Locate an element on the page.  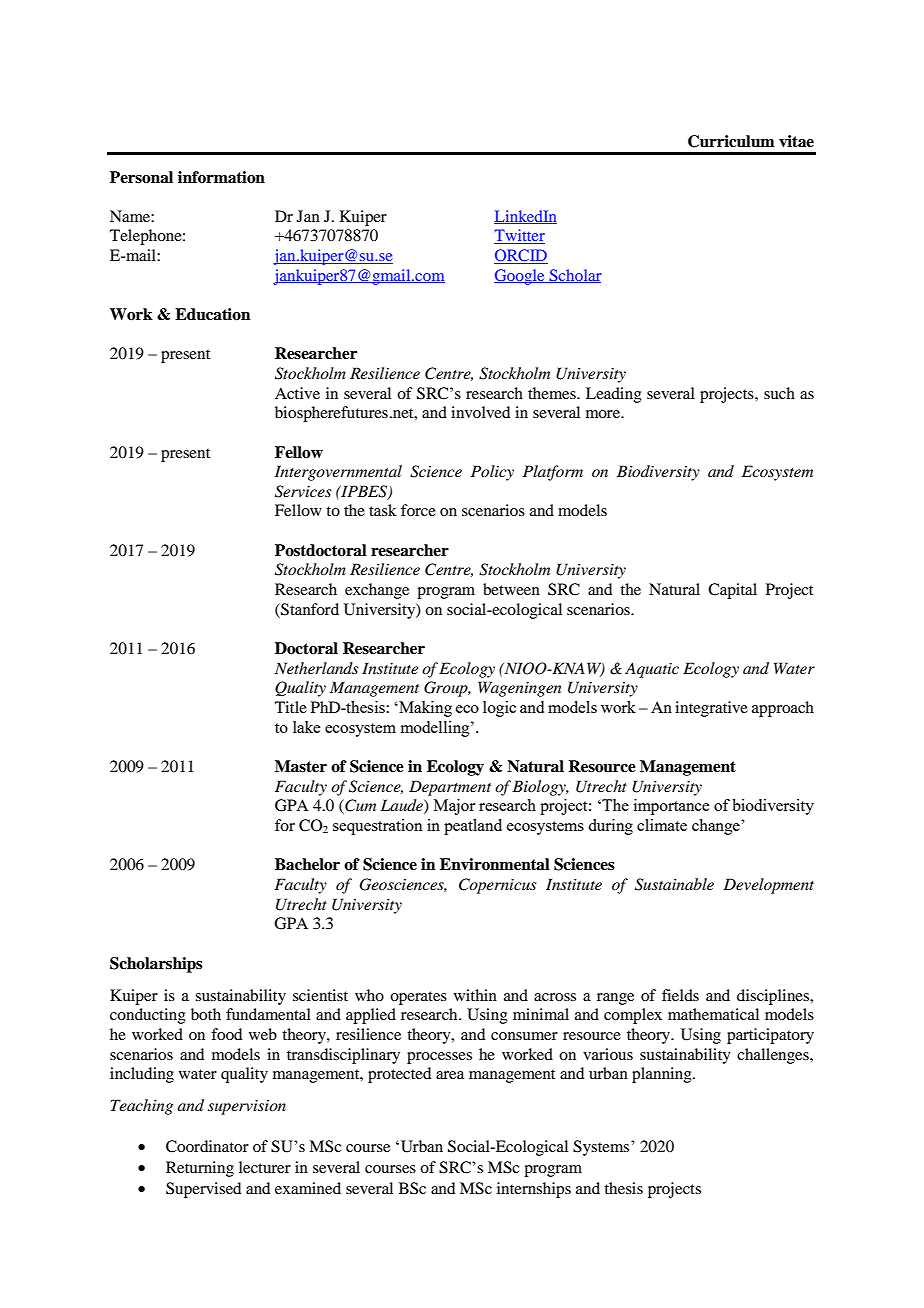
internships is located at coordinates (534, 1190).
